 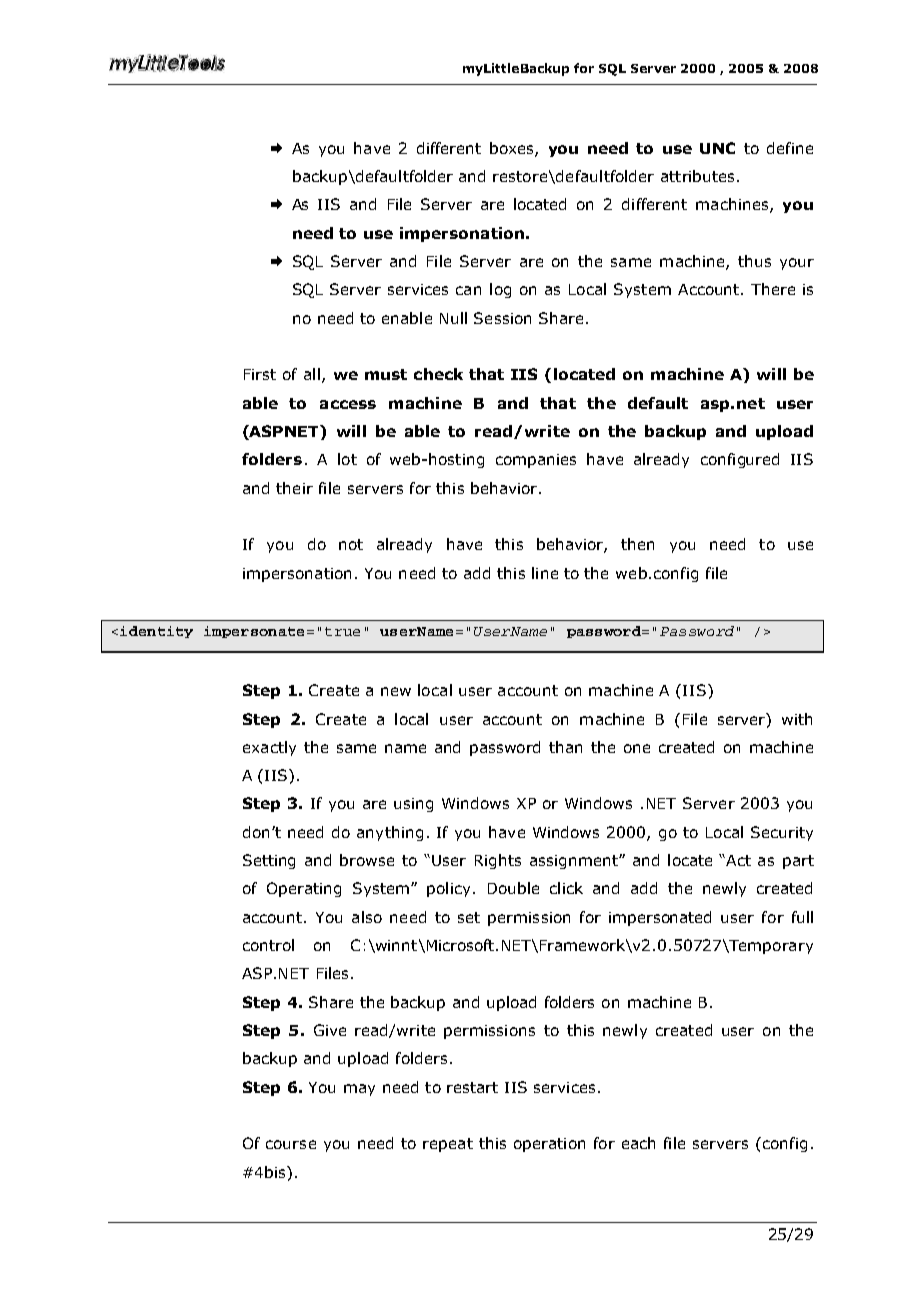 What do you see at coordinates (291, 1144) in the image?
I see `course` at bounding box center [291, 1144].
